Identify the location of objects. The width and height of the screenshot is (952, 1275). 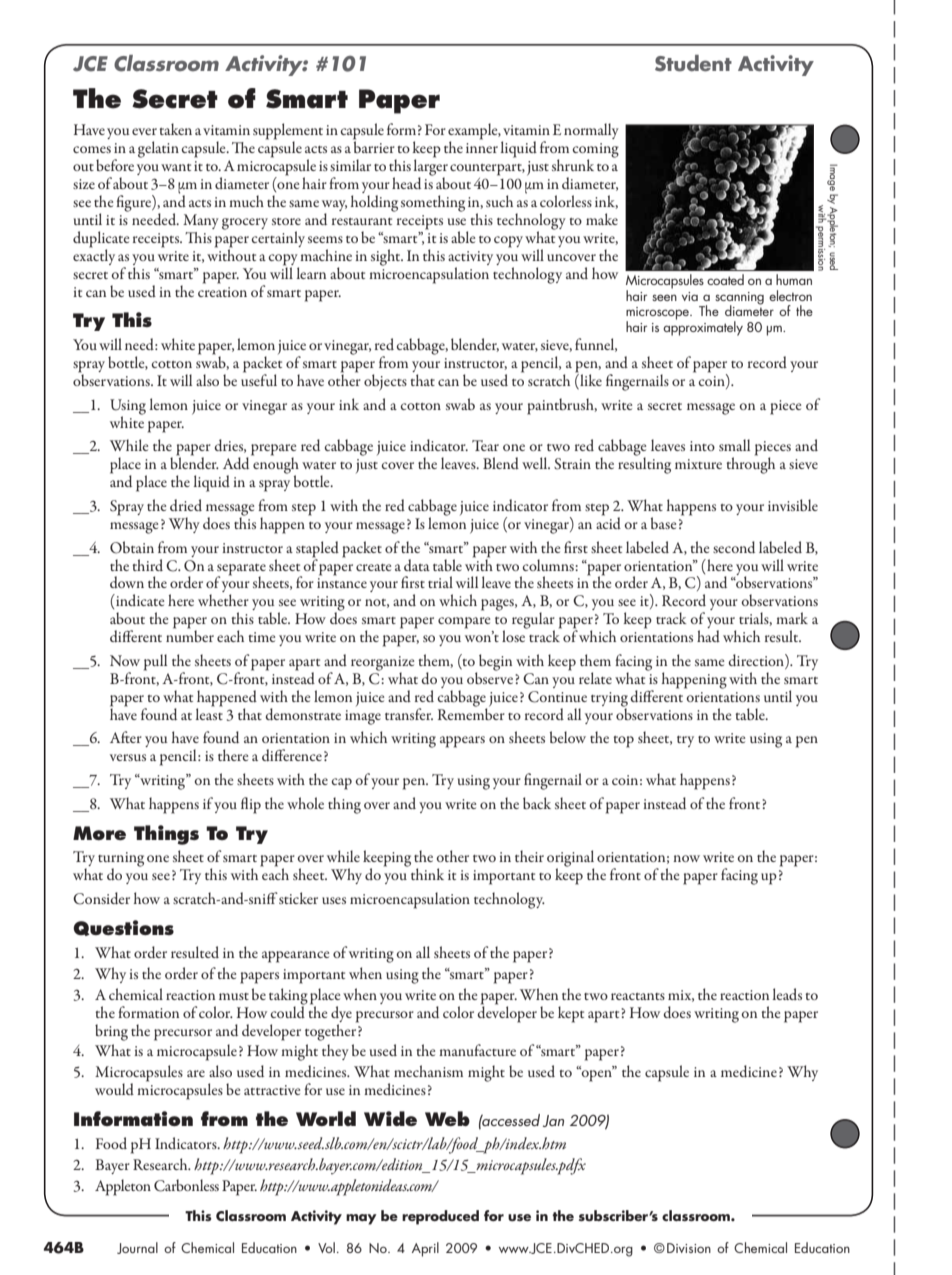
(385, 382).
